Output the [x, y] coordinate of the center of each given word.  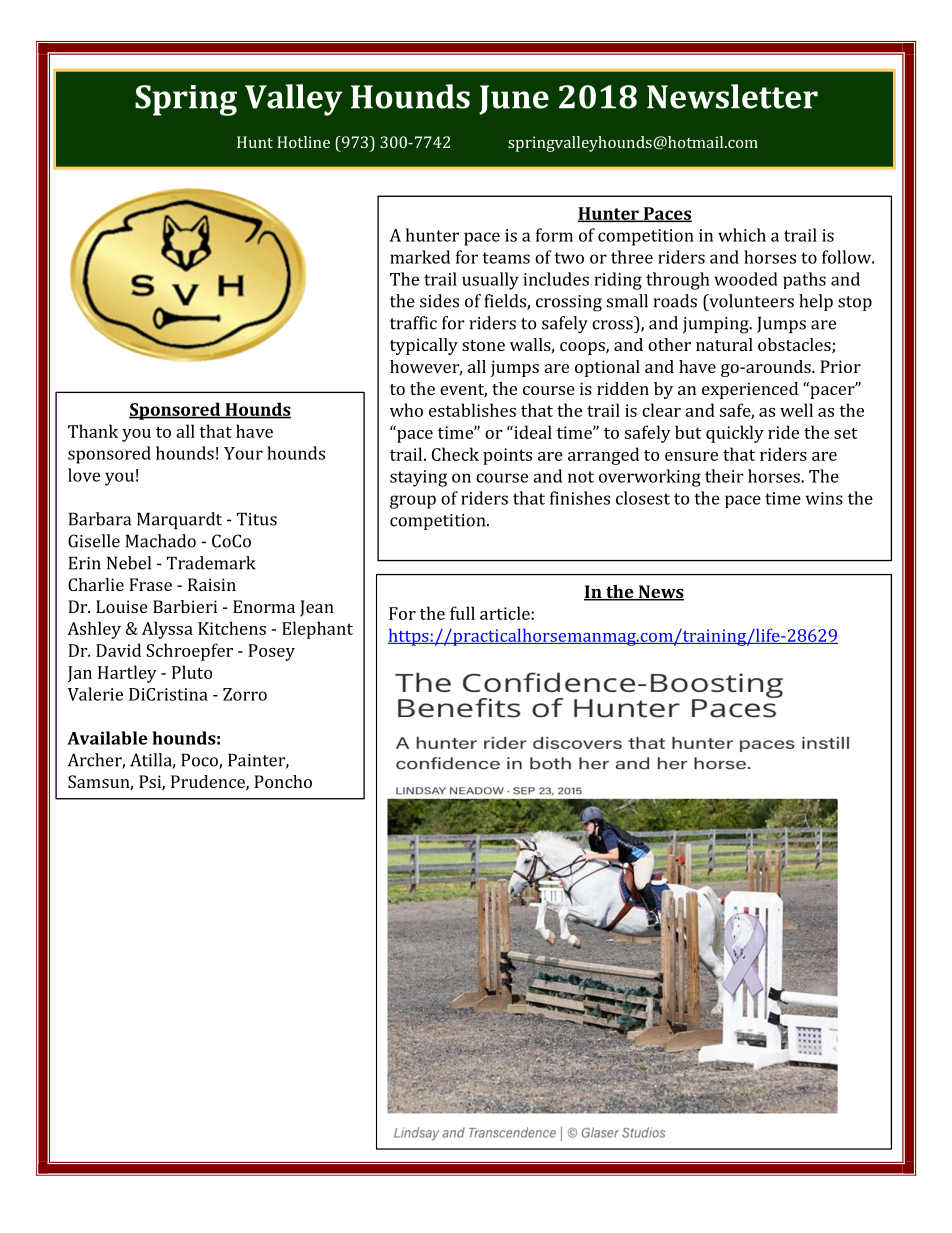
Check [455, 454]
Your [243, 453]
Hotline [303, 142]
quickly [735, 434]
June [514, 100]
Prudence [209, 783]
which [742, 235]
